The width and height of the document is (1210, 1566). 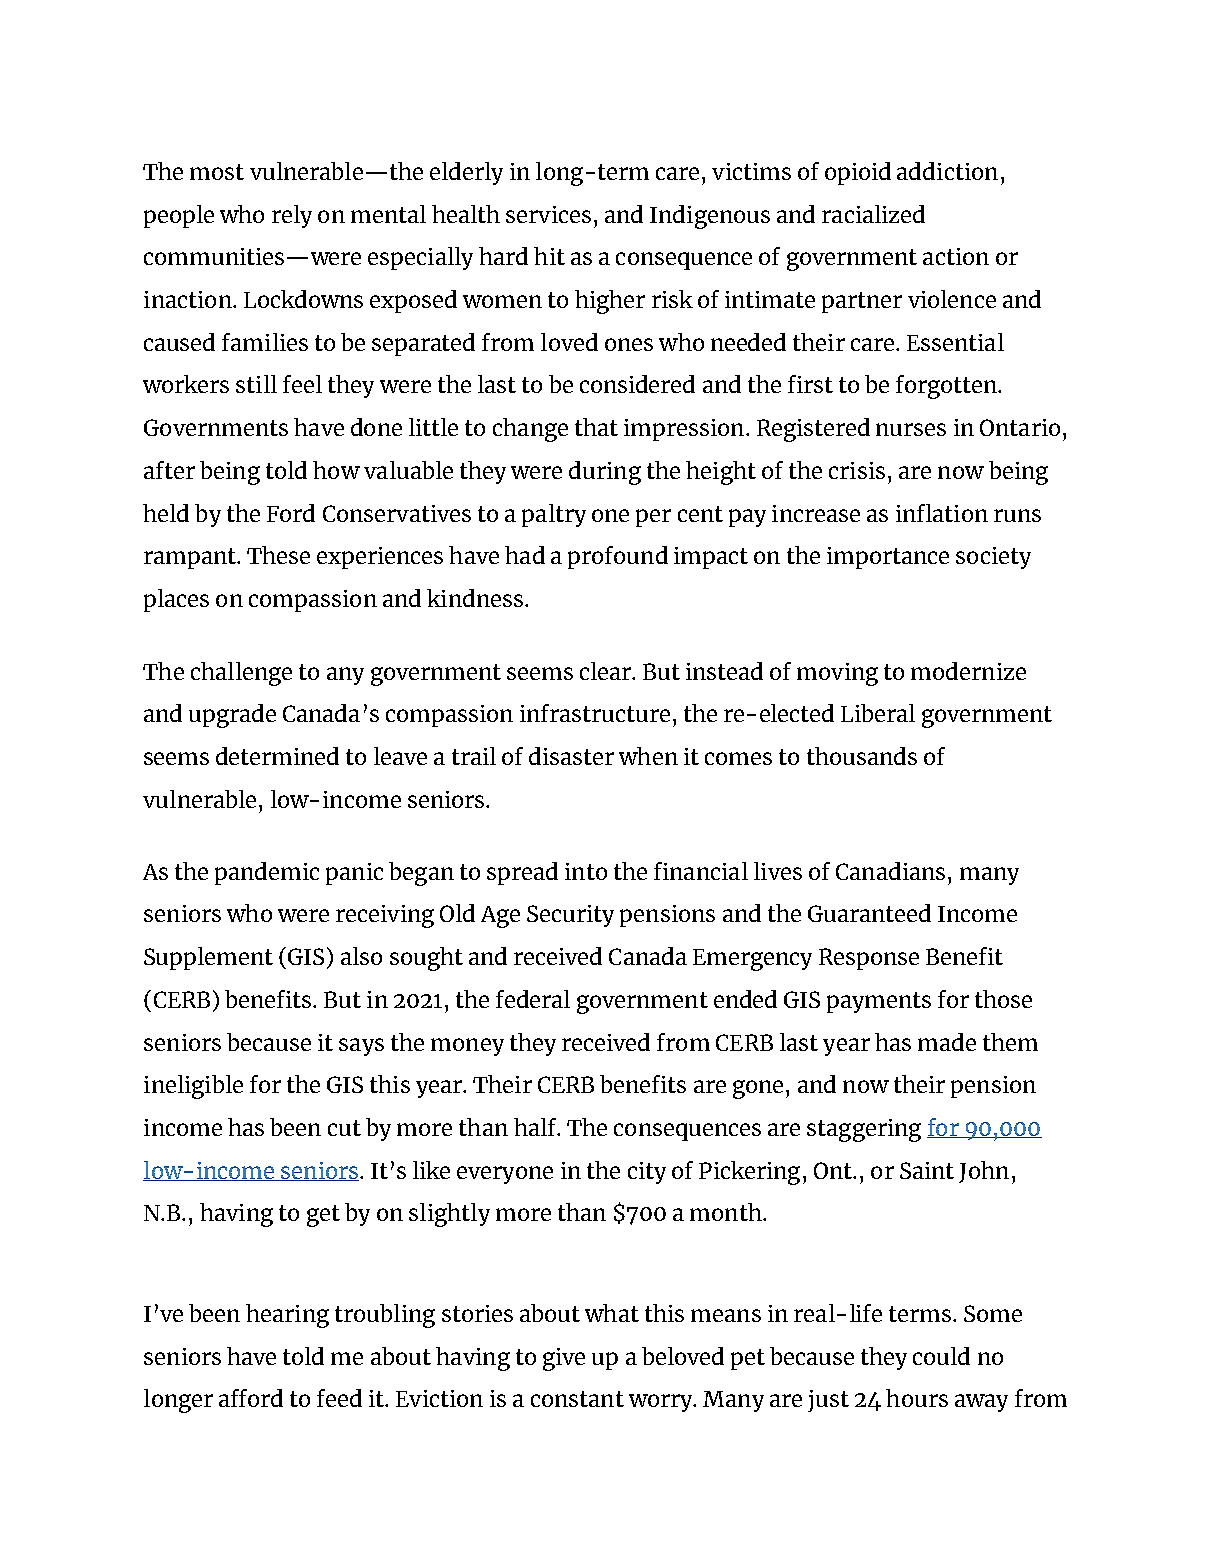 What do you see at coordinates (548, 214) in the document?
I see `services` at bounding box center [548, 214].
